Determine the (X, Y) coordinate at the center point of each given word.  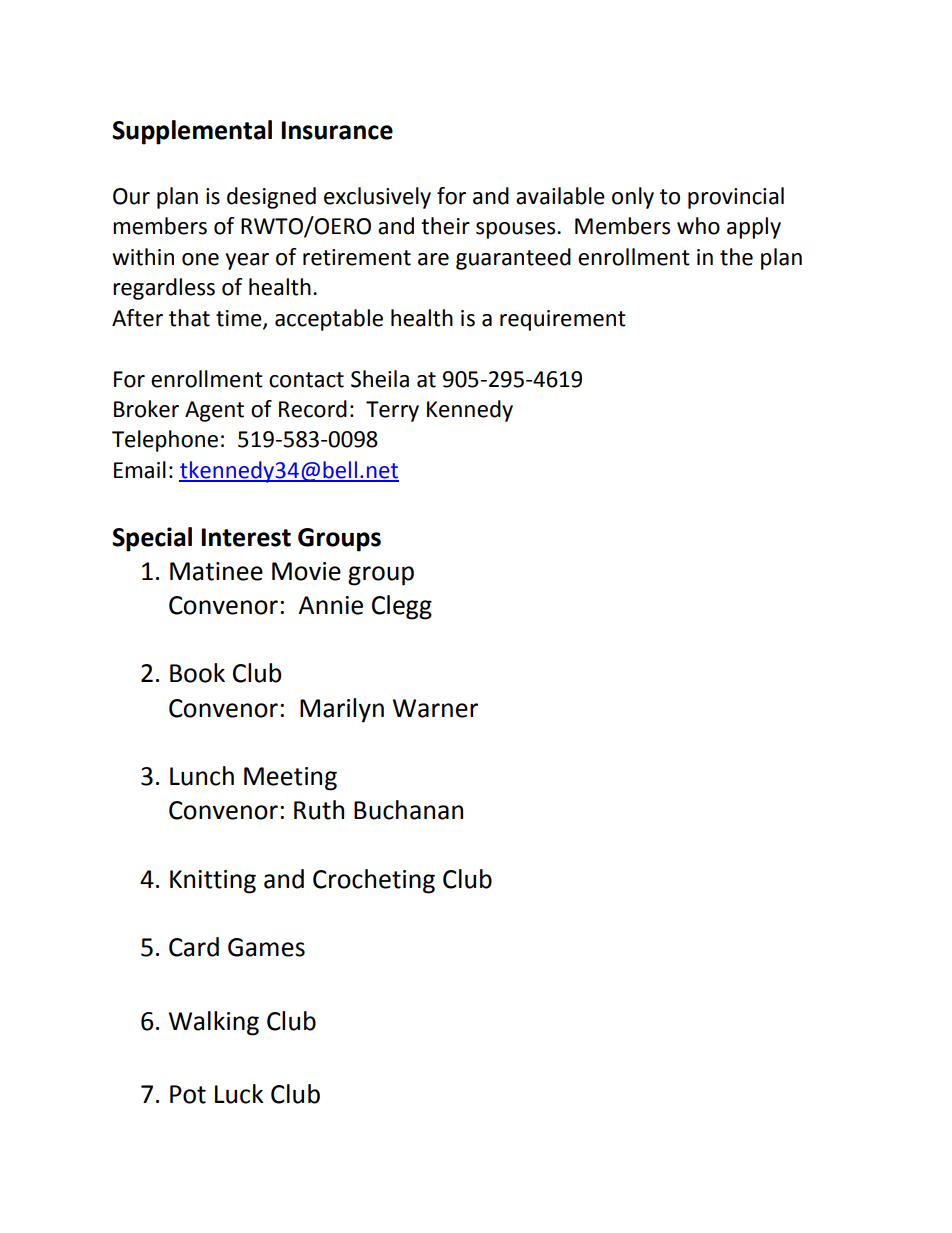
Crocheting (374, 881)
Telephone (165, 441)
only (633, 198)
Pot (188, 1094)
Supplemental (192, 132)
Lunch (202, 776)
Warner (435, 708)
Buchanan (408, 810)
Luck (239, 1094)
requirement (563, 320)
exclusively (377, 198)
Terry (392, 411)
